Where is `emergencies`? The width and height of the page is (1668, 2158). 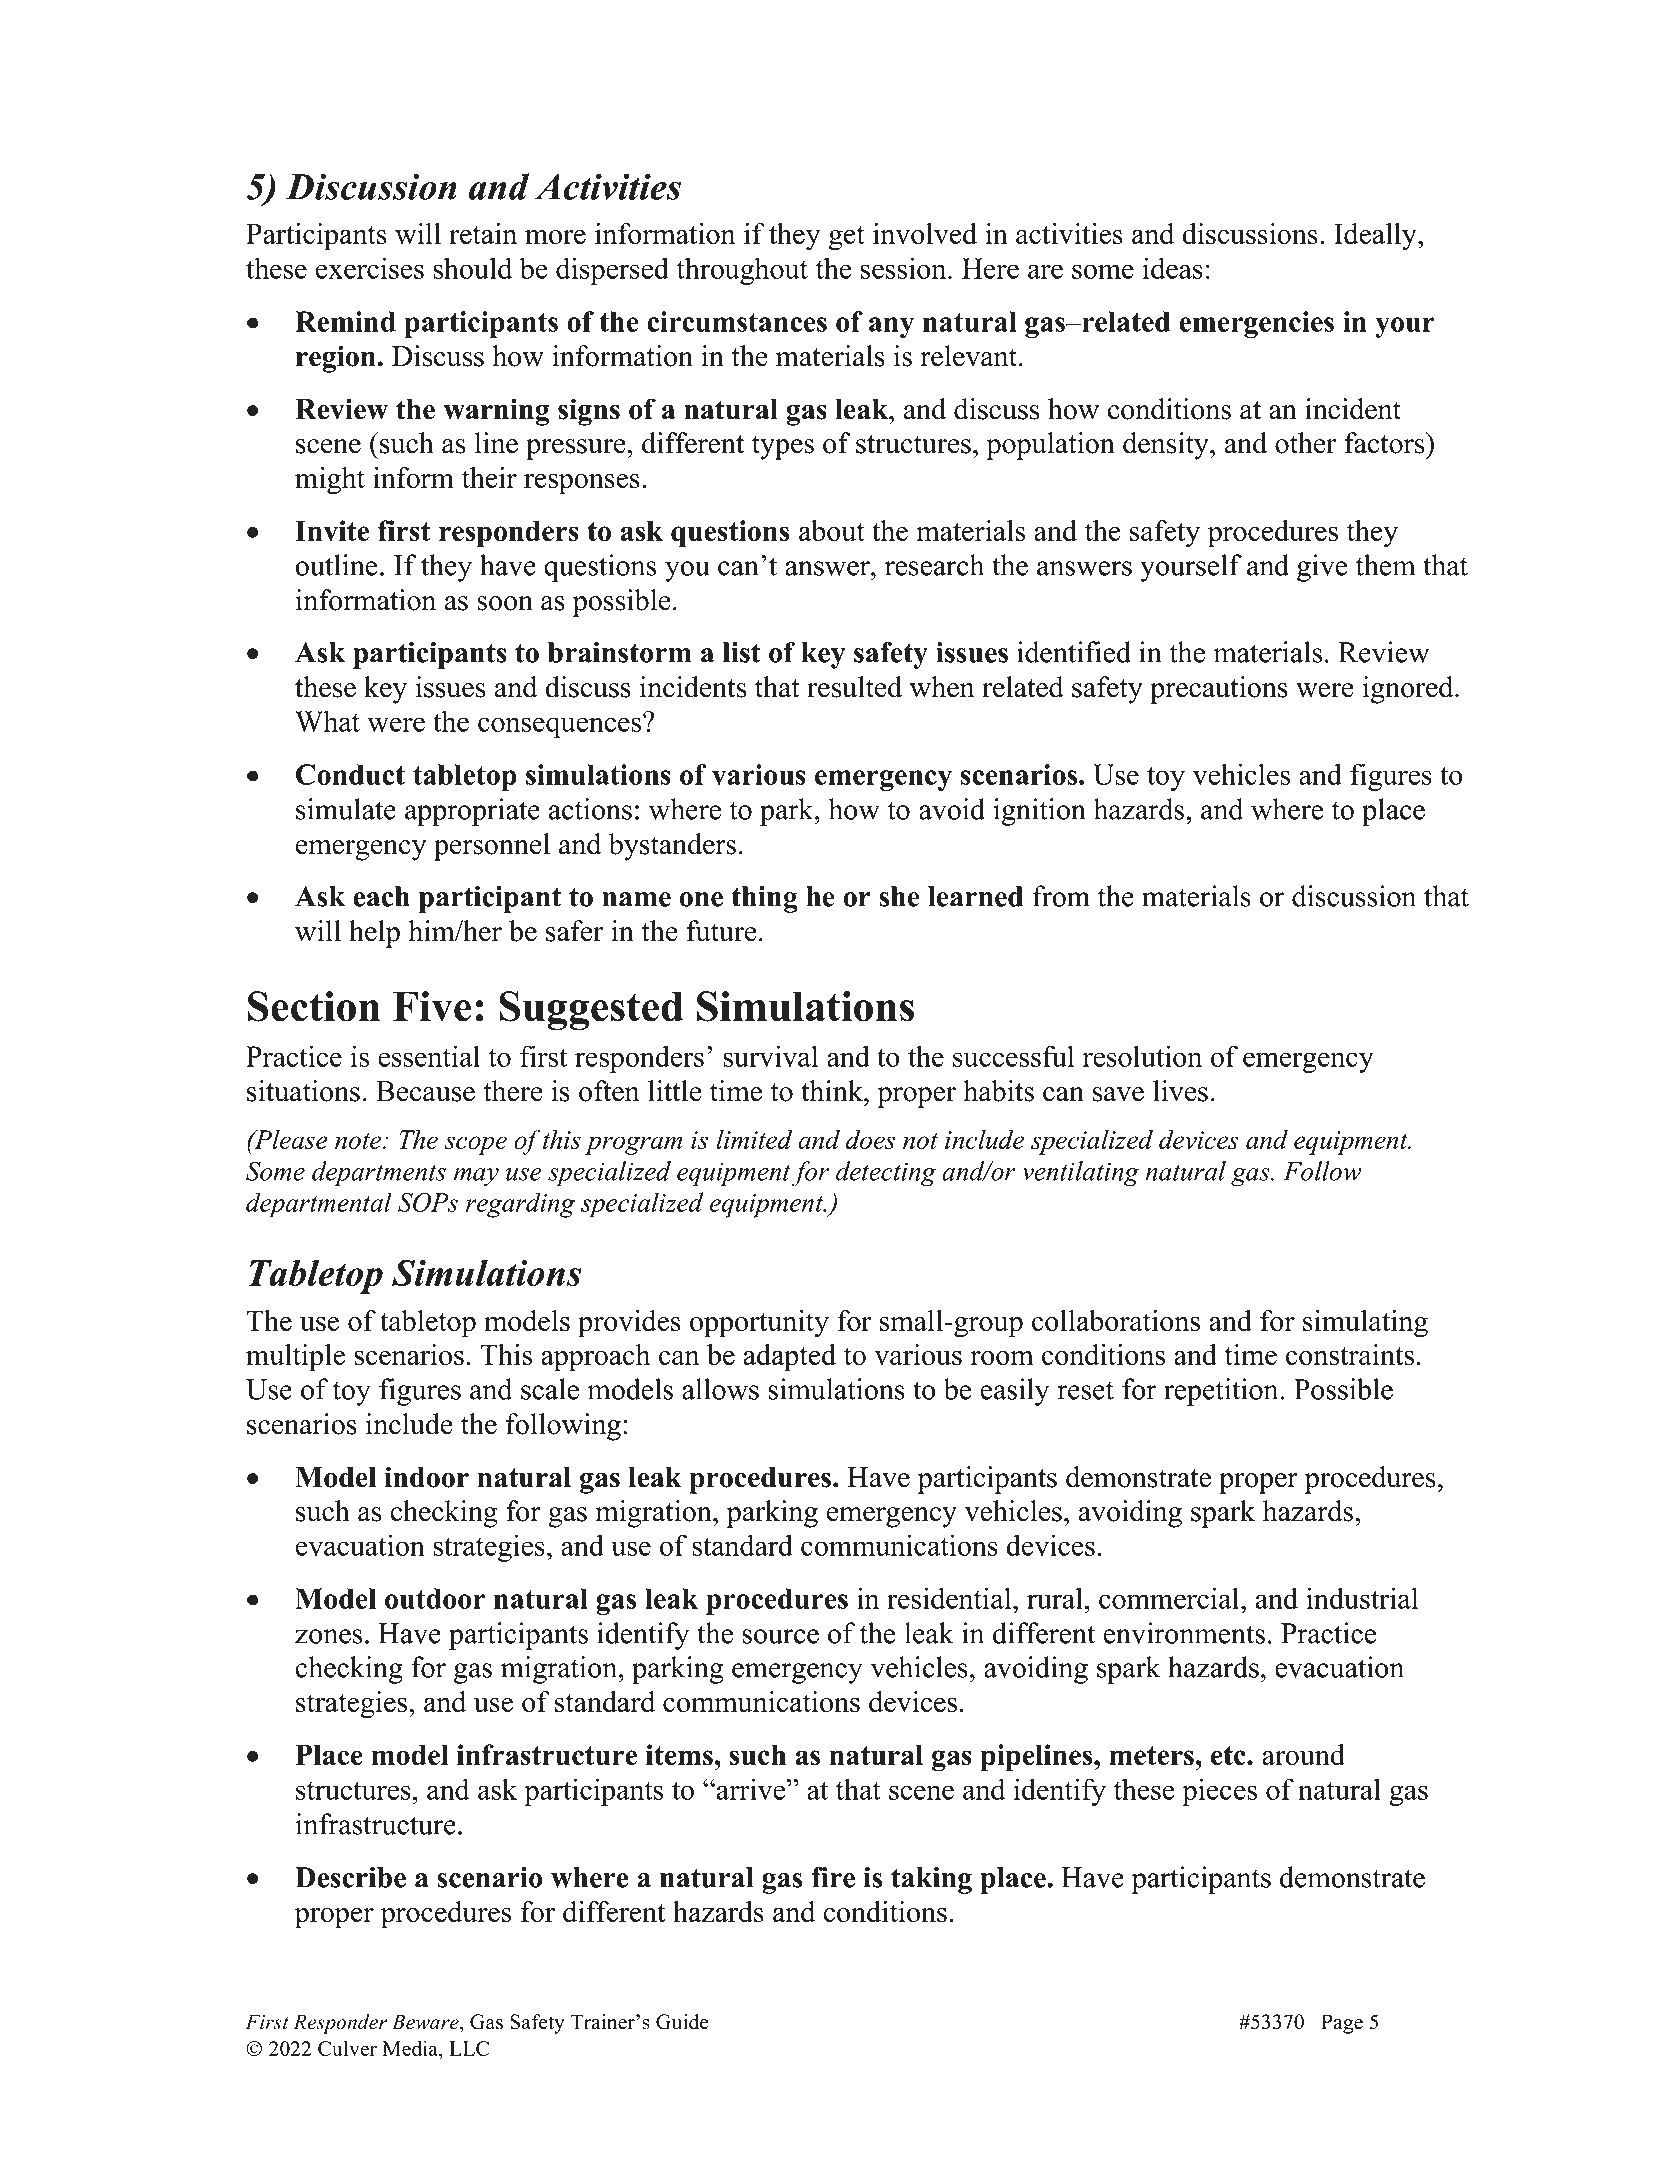
emergencies is located at coordinates (1256, 324).
